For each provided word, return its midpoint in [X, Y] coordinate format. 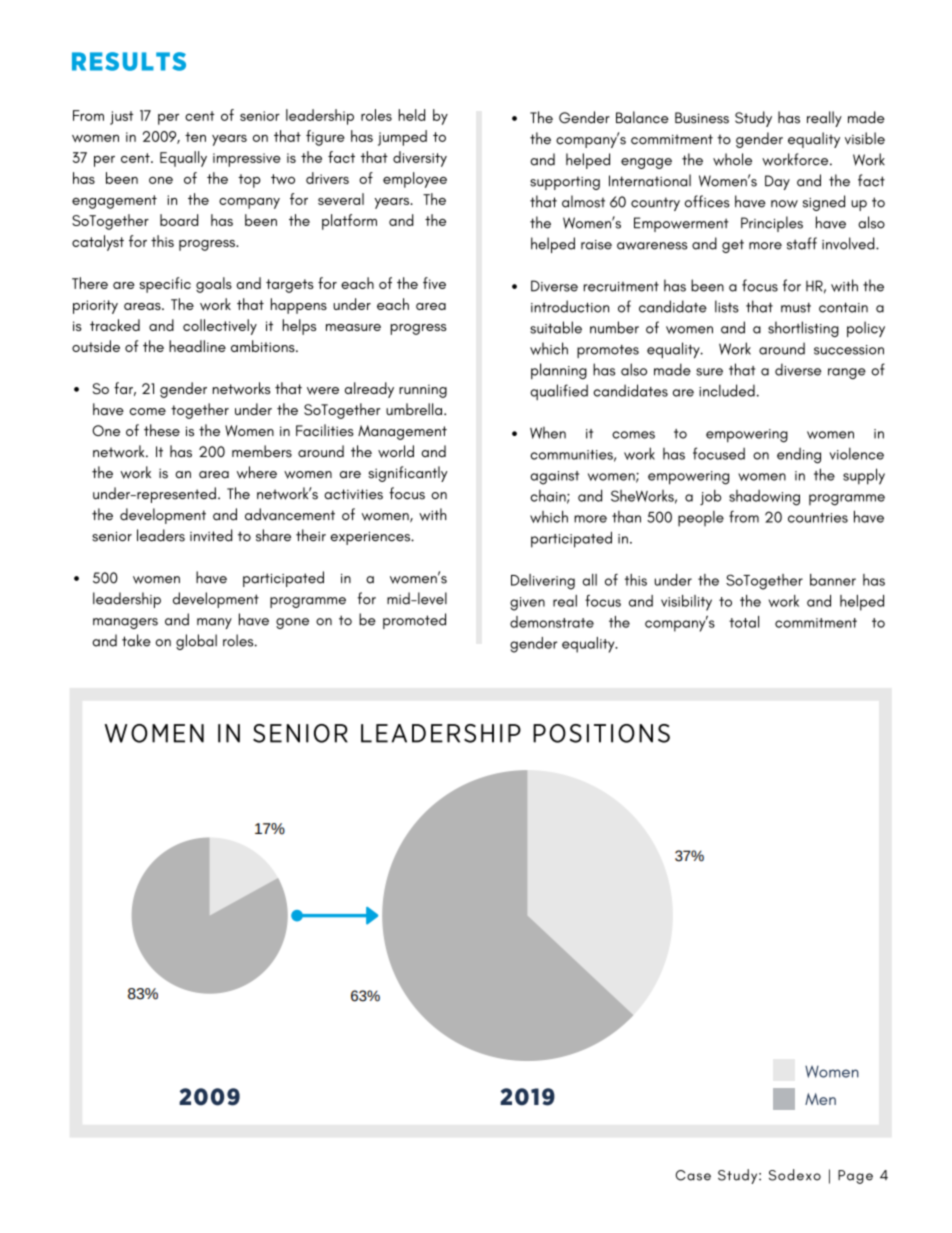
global [196, 642]
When [548, 433]
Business [702, 118]
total [744, 622]
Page [855, 1177]
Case [693, 1175]
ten [195, 137]
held [411, 115]
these [162, 430]
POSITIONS [601, 733]
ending [799, 456]
